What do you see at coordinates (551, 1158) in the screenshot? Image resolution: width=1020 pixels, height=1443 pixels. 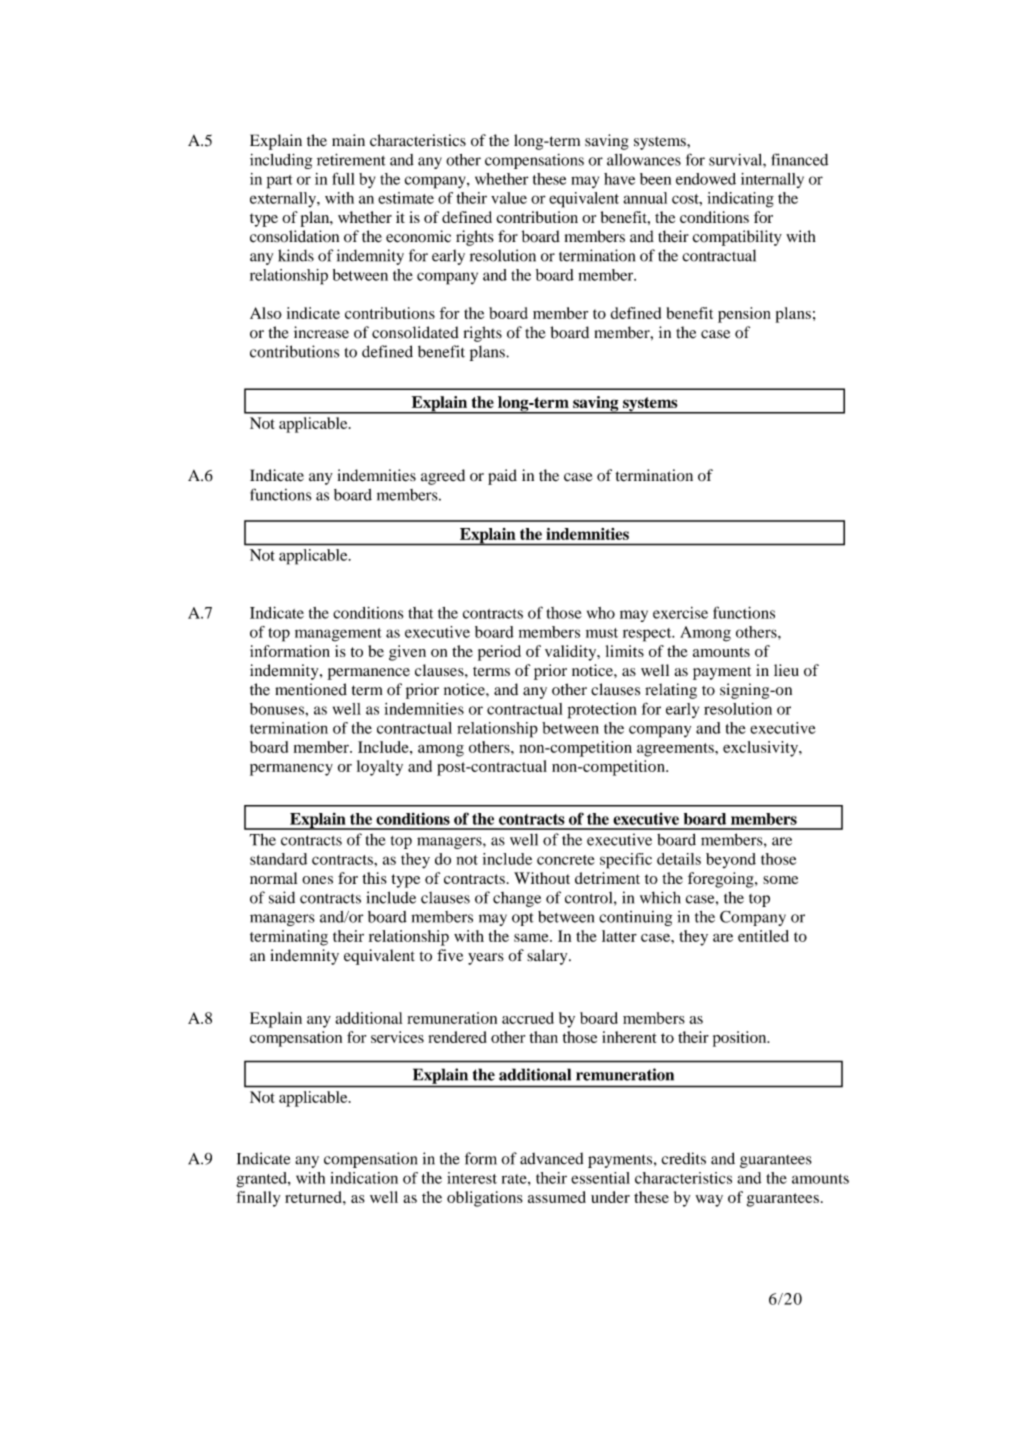 I see `advanced` at bounding box center [551, 1158].
